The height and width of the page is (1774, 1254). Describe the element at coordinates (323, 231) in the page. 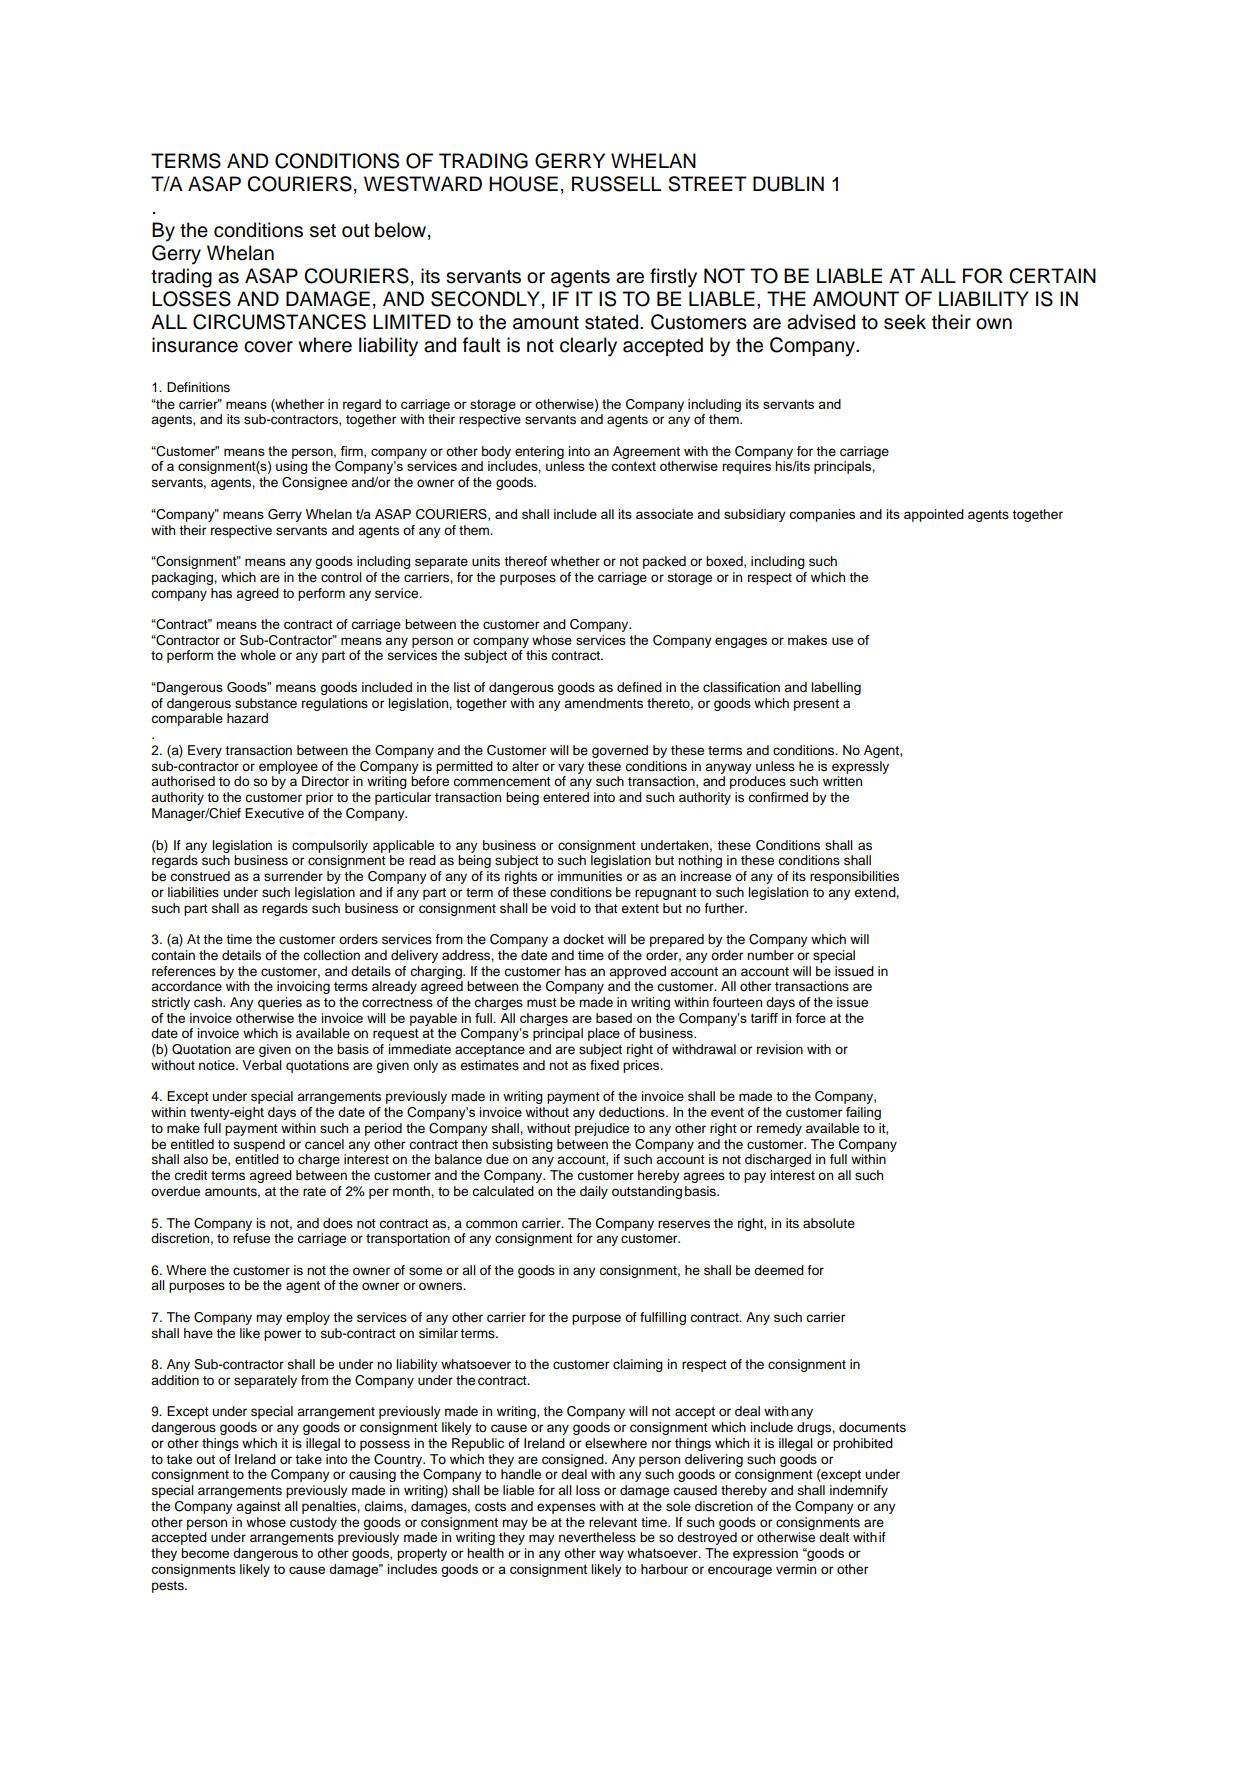

I see `set` at that location.
